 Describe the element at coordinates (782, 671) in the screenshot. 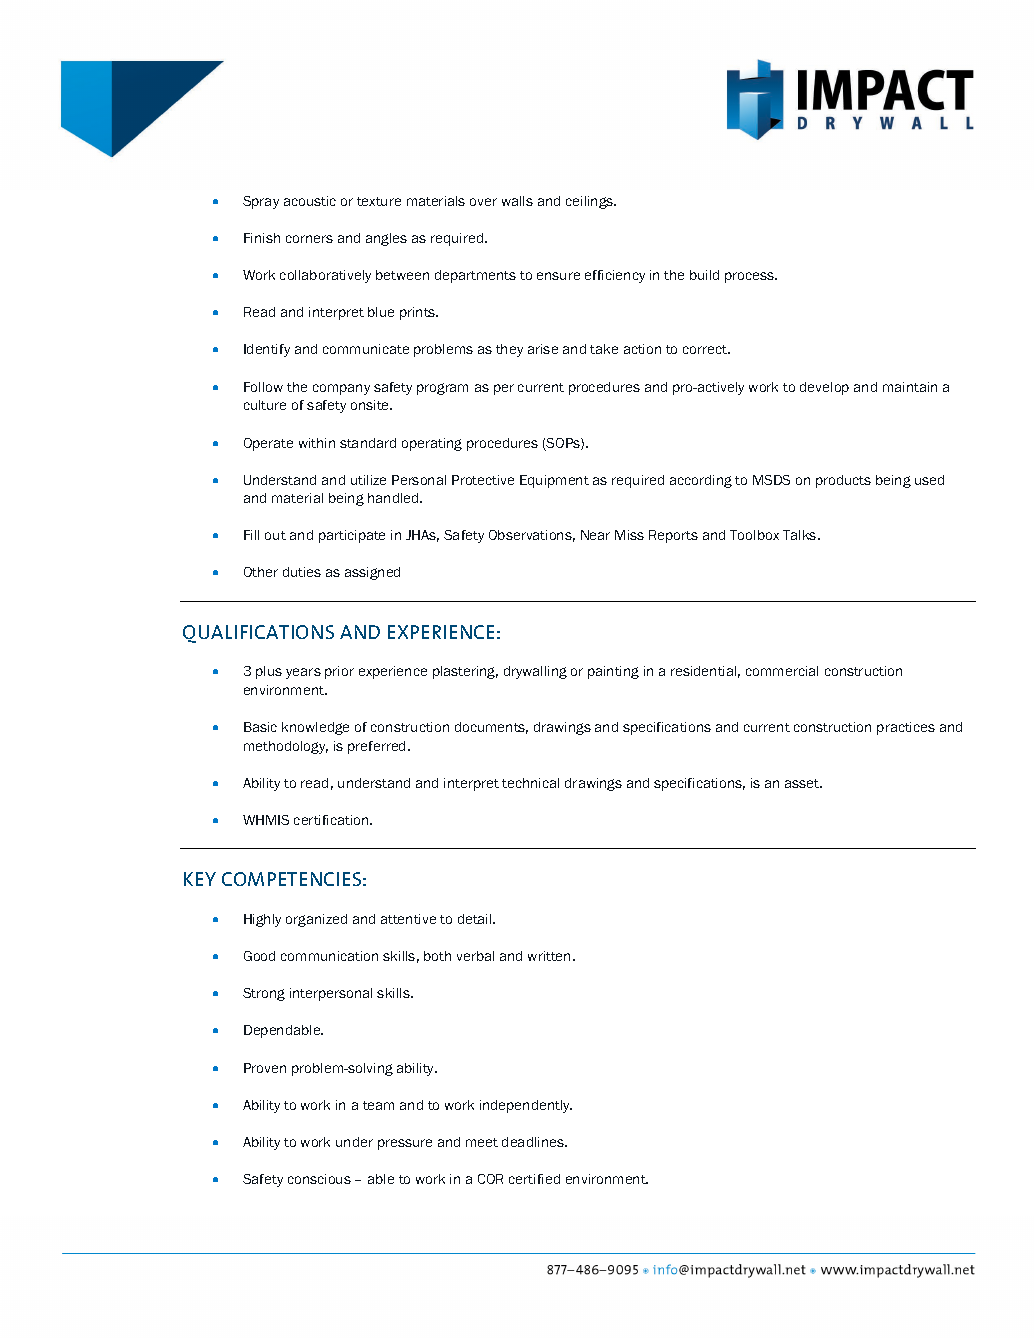

I see `commercial` at that location.
